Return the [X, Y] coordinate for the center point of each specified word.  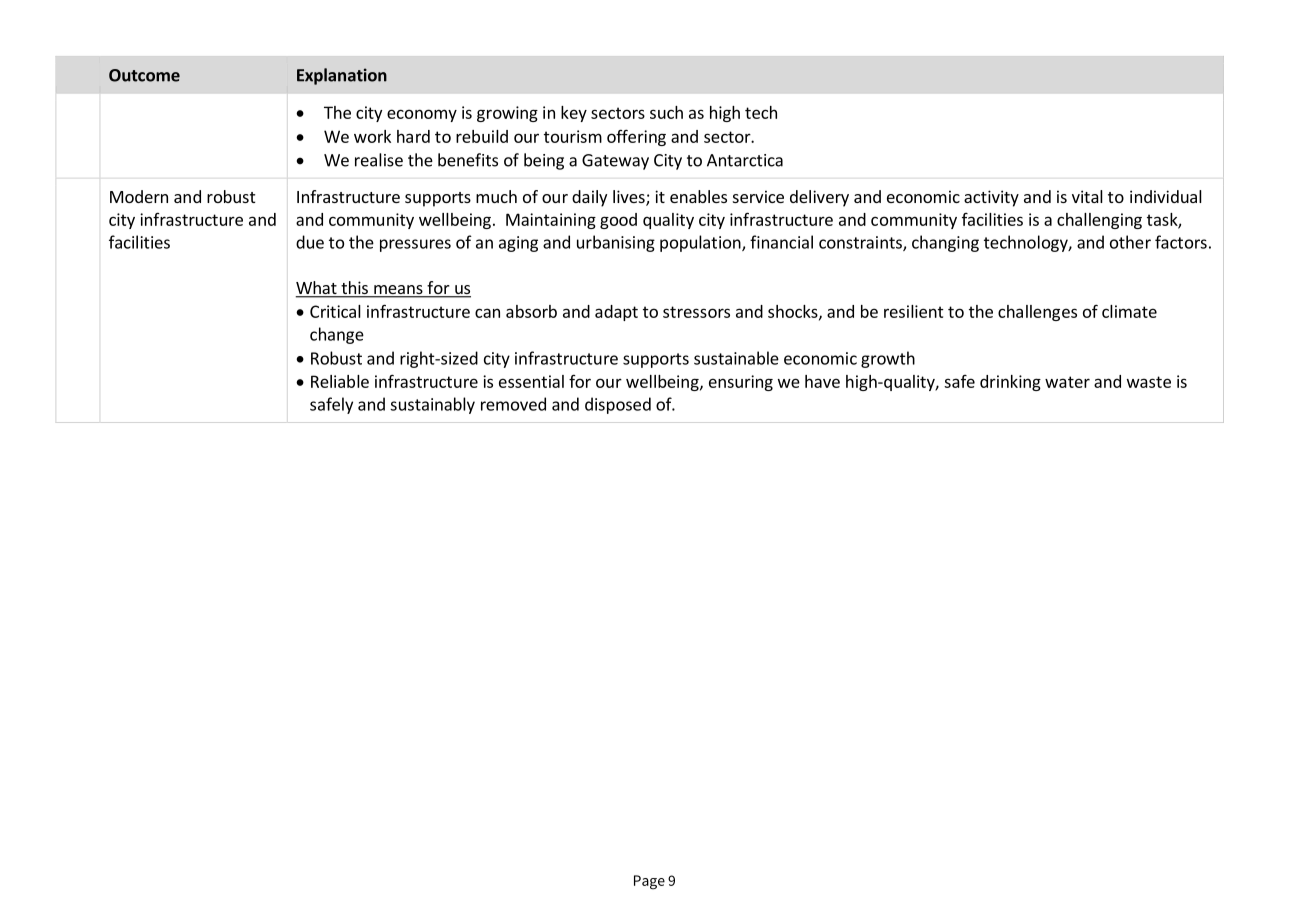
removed [513, 404]
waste [1149, 382]
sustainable [736, 358]
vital [1087, 196]
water [1067, 382]
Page [649, 882]
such [666, 112]
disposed [618, 405]
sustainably [432, 405]
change [337, 335]
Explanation [342, 76]
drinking [1010, 383]
